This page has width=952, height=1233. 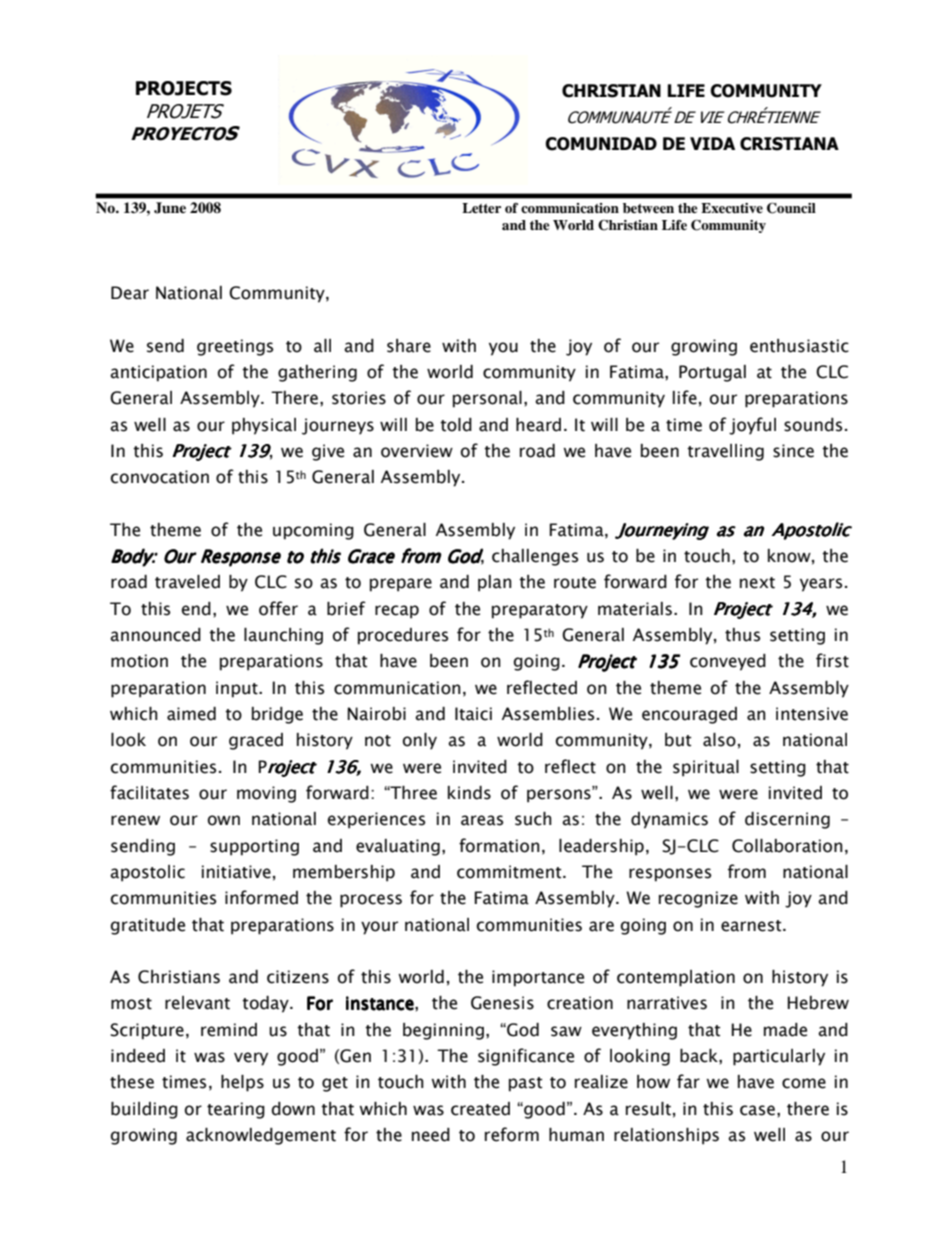 What do you see at coordinates (728, 662) in the page?
I see `conveyed` at bounding box center [728, 662].
